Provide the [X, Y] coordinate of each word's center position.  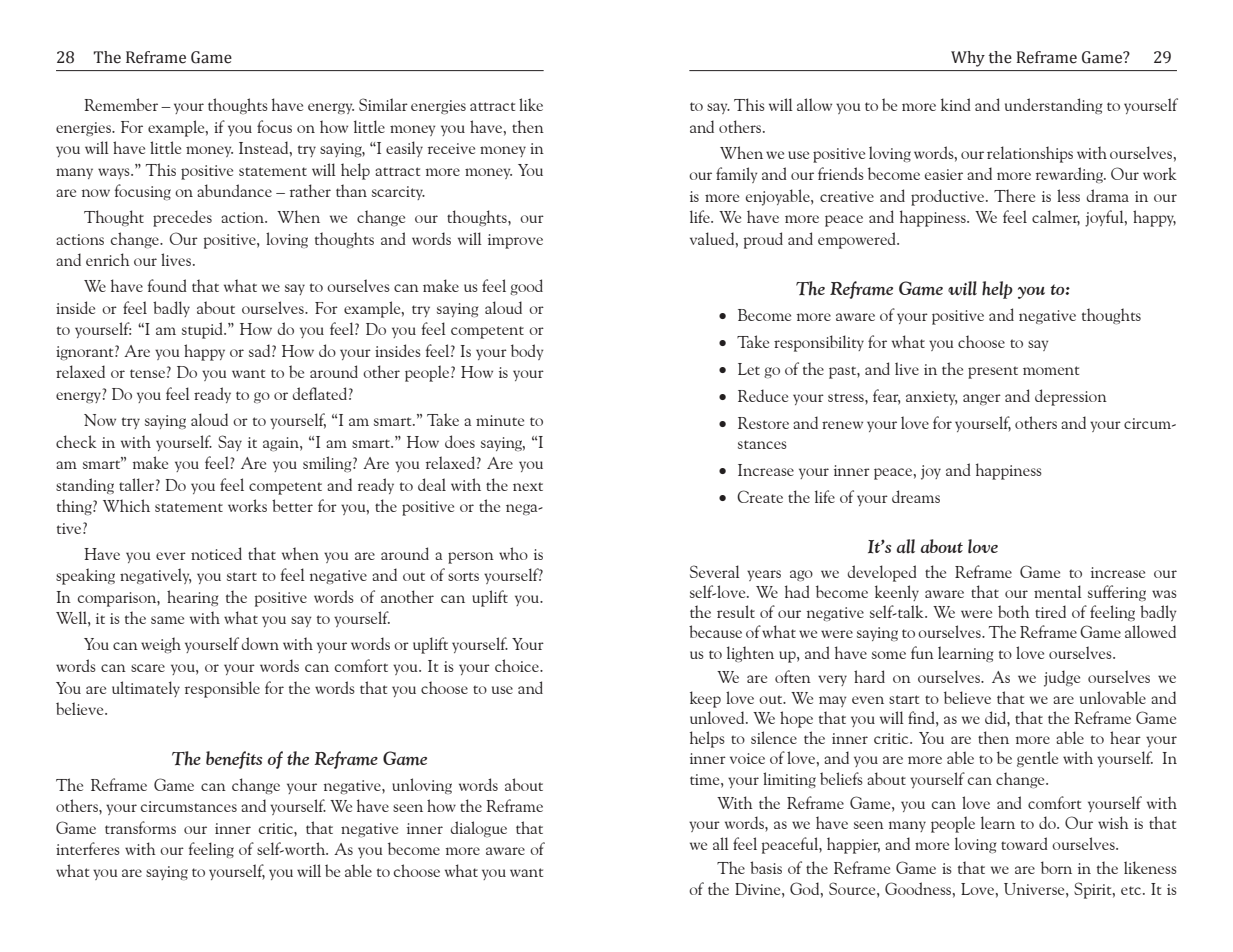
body [527, 352]
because [715, 631]
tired [1050, 611]
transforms [140, 827]
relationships [1030, 154]
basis [766, 867]
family [736, 175]
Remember [121, 104]
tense [147, 373]
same [167, 620]
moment [1051, 370]
